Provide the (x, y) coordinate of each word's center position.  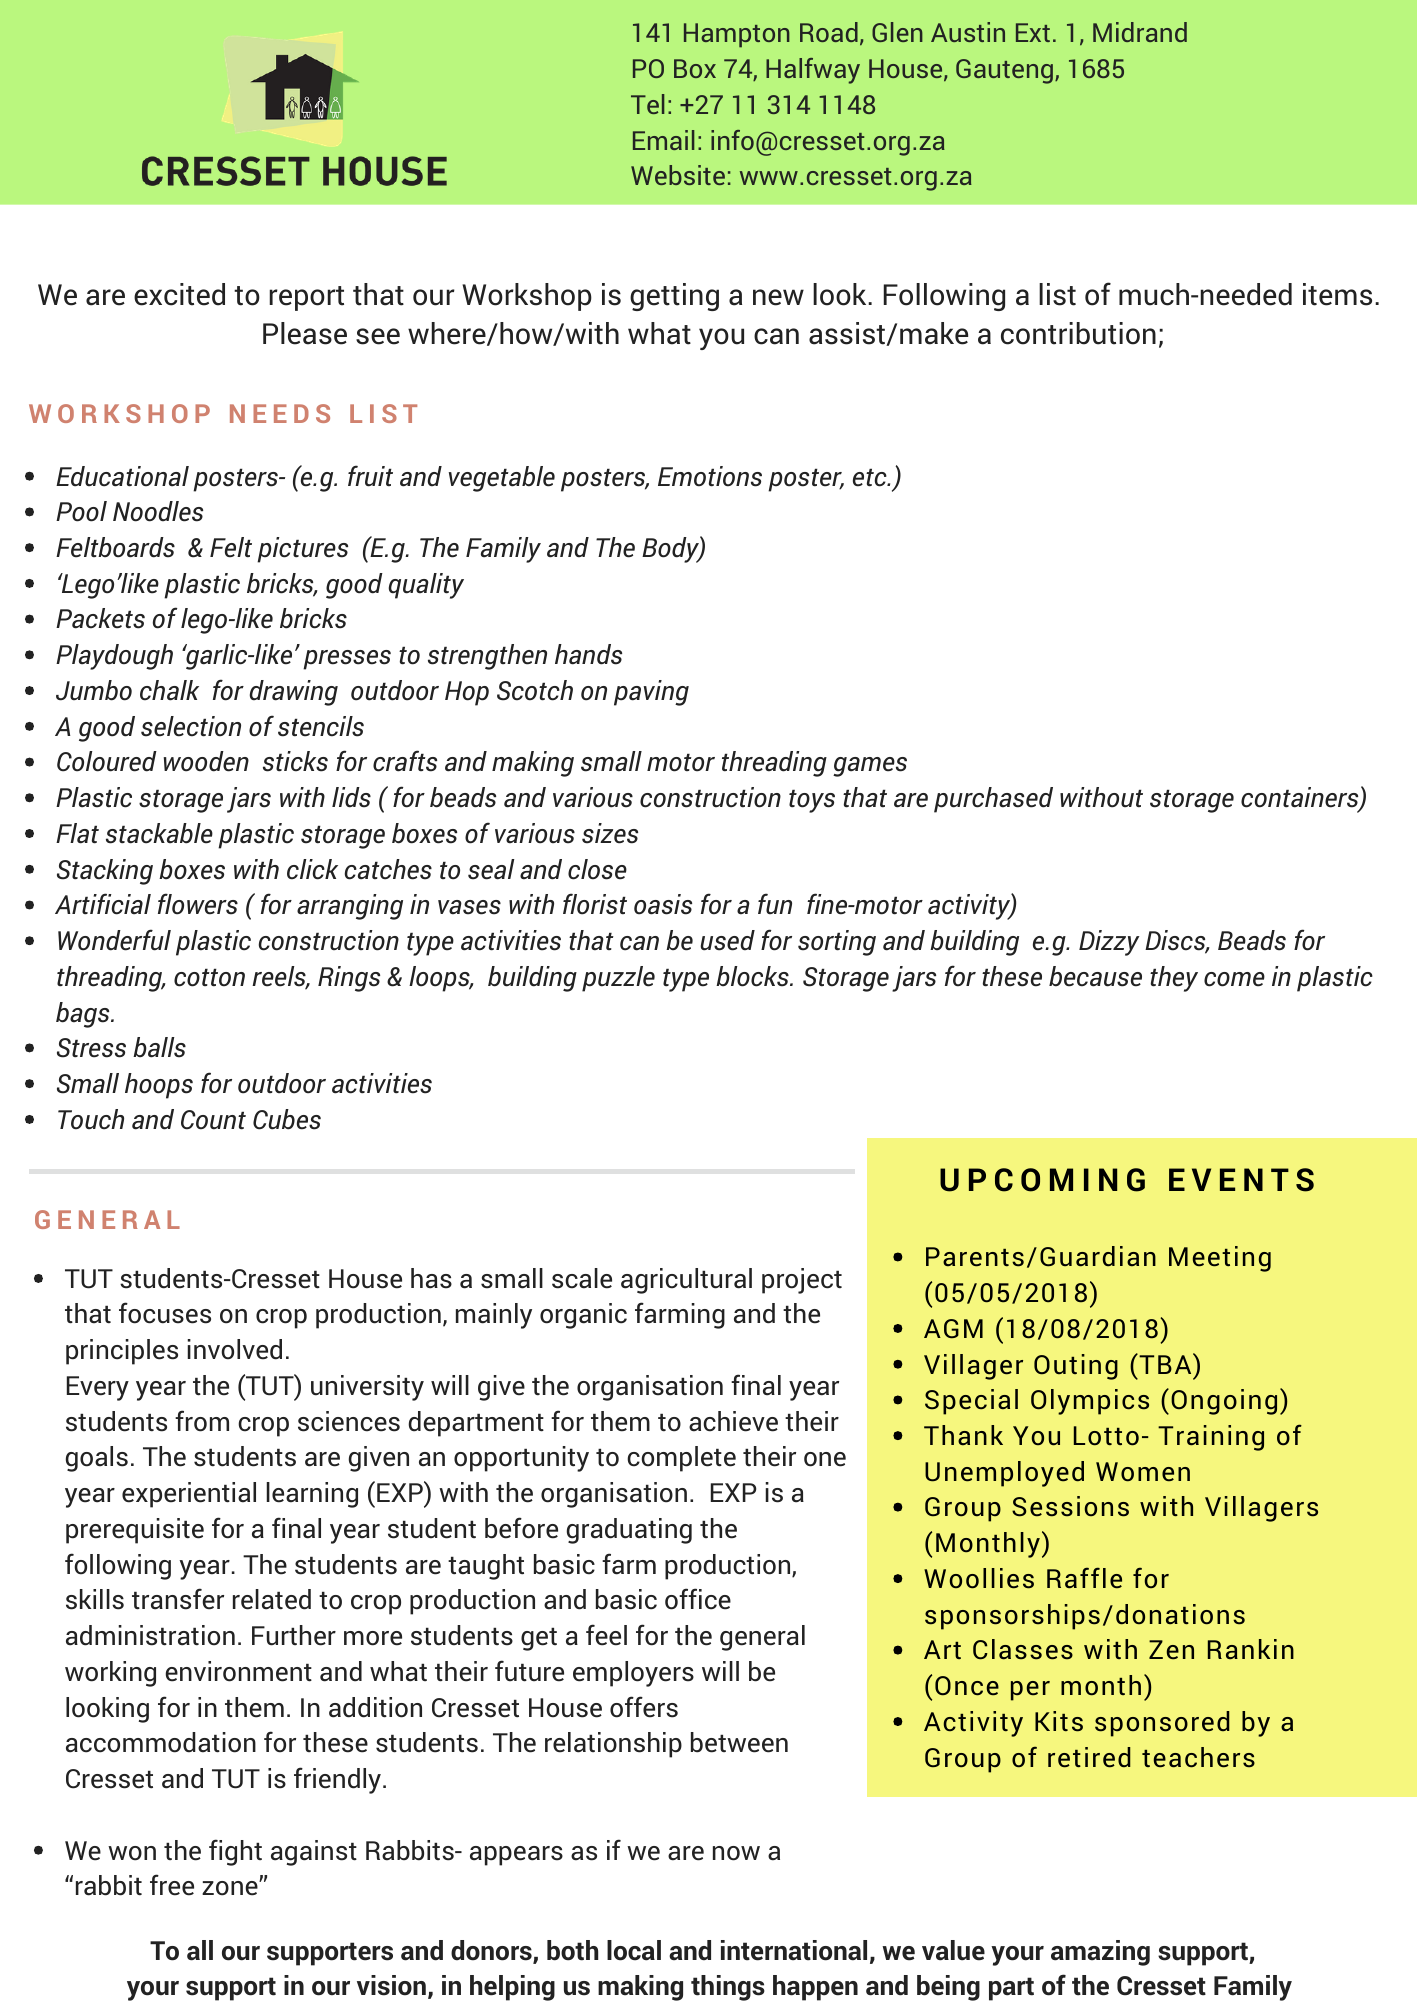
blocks (753, 976)
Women (1143, 1472)
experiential (189, 1495)
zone (231, 1888)
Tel (647, 104)
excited (179, 294)
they (1174, 979)
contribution (1078, 333)
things (728, 1988)
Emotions (710, 476)
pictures (302, 550)
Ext (1033, 32)
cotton (209, 977)
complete (681, 1459)
